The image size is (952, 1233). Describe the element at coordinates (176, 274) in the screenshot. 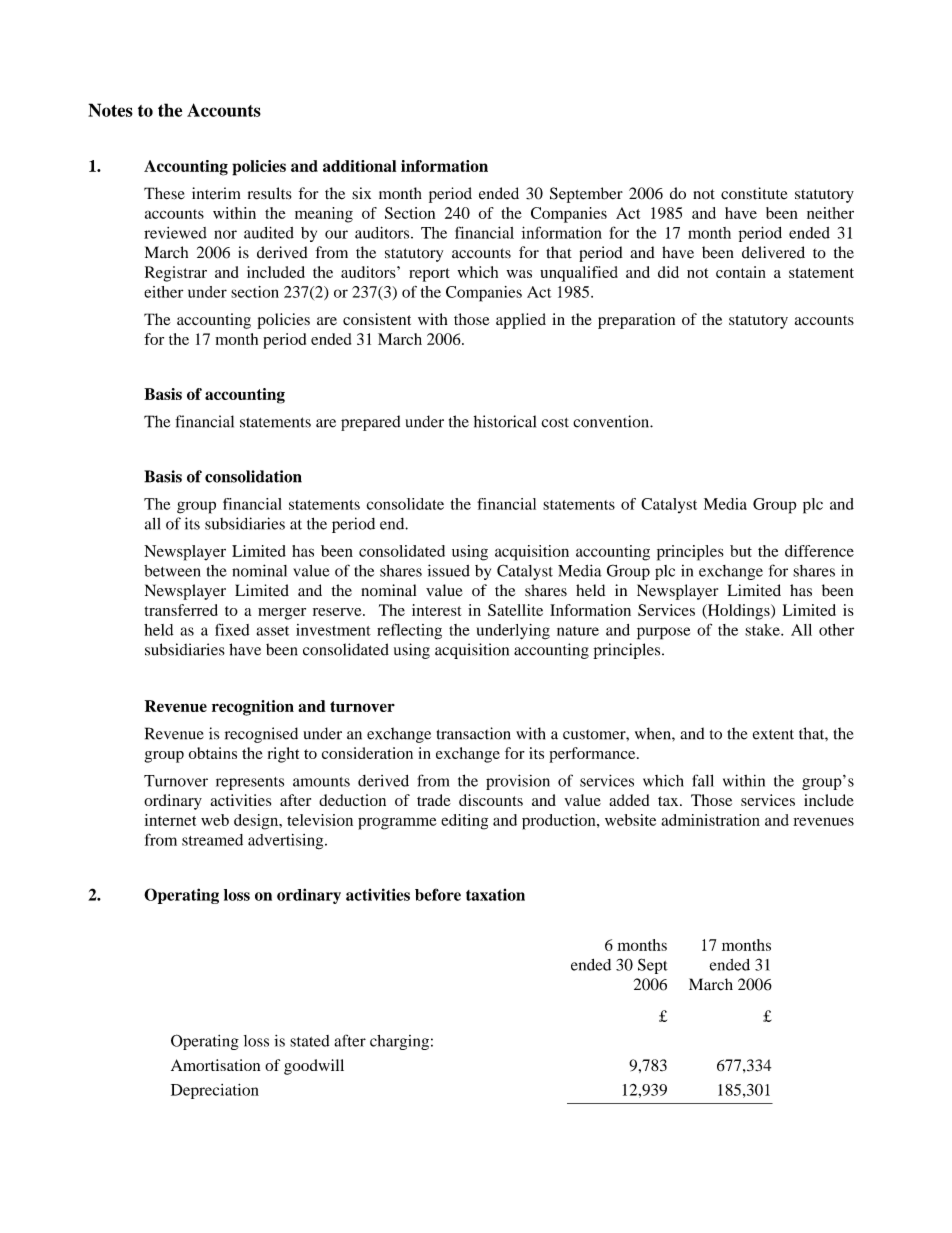

I see `Registrar` at that location.
